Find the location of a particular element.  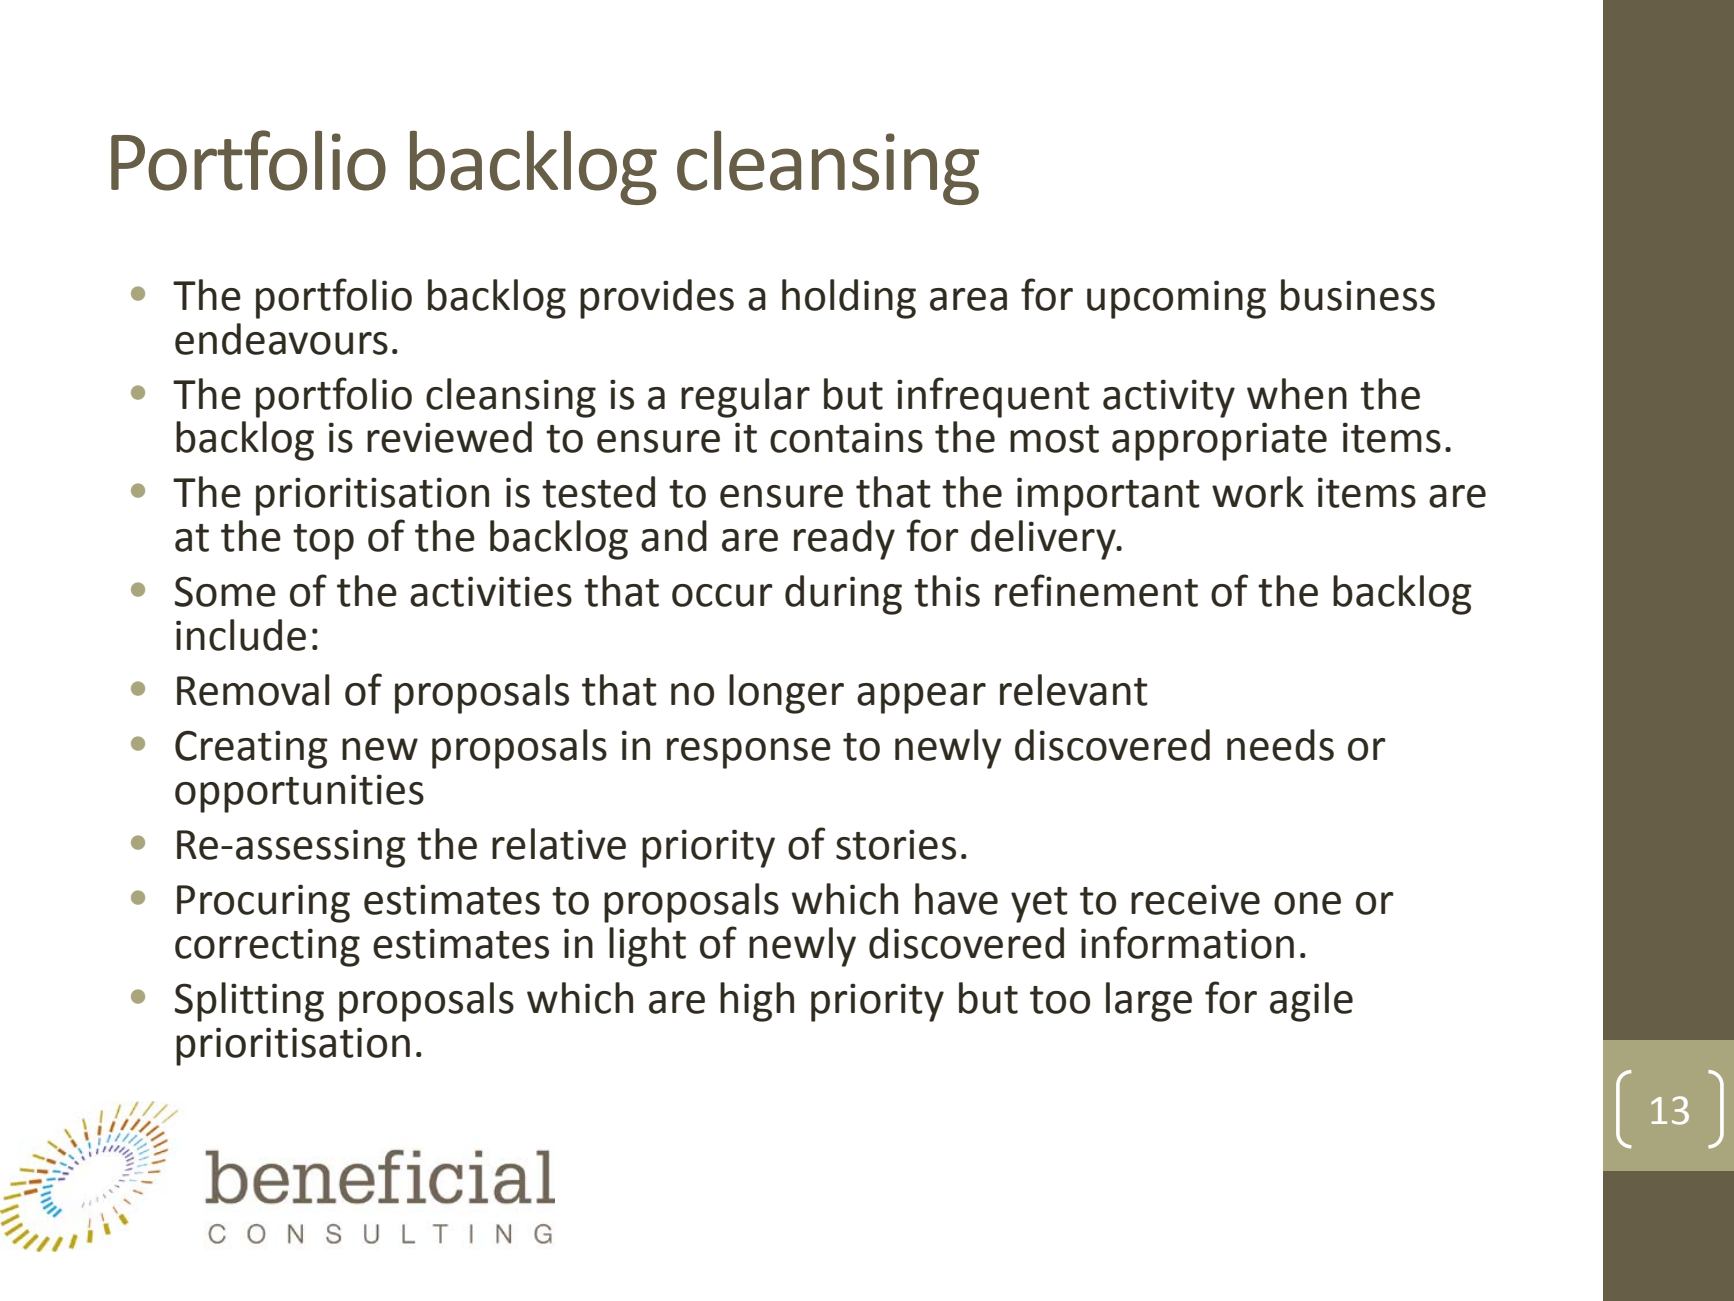

upcoming is located at coordinates (1176, 299).
